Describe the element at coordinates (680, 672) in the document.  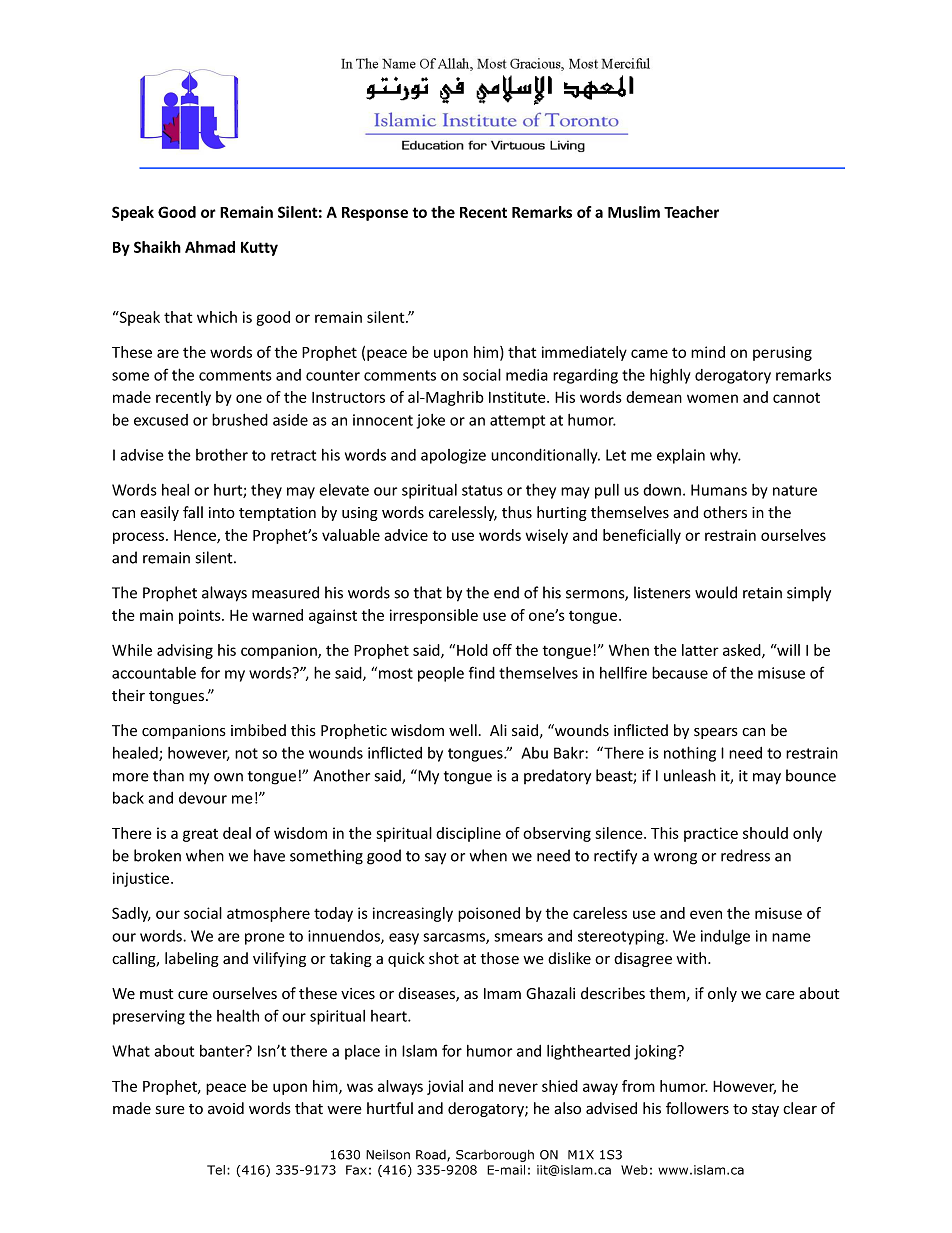
I see `because` at that location.
